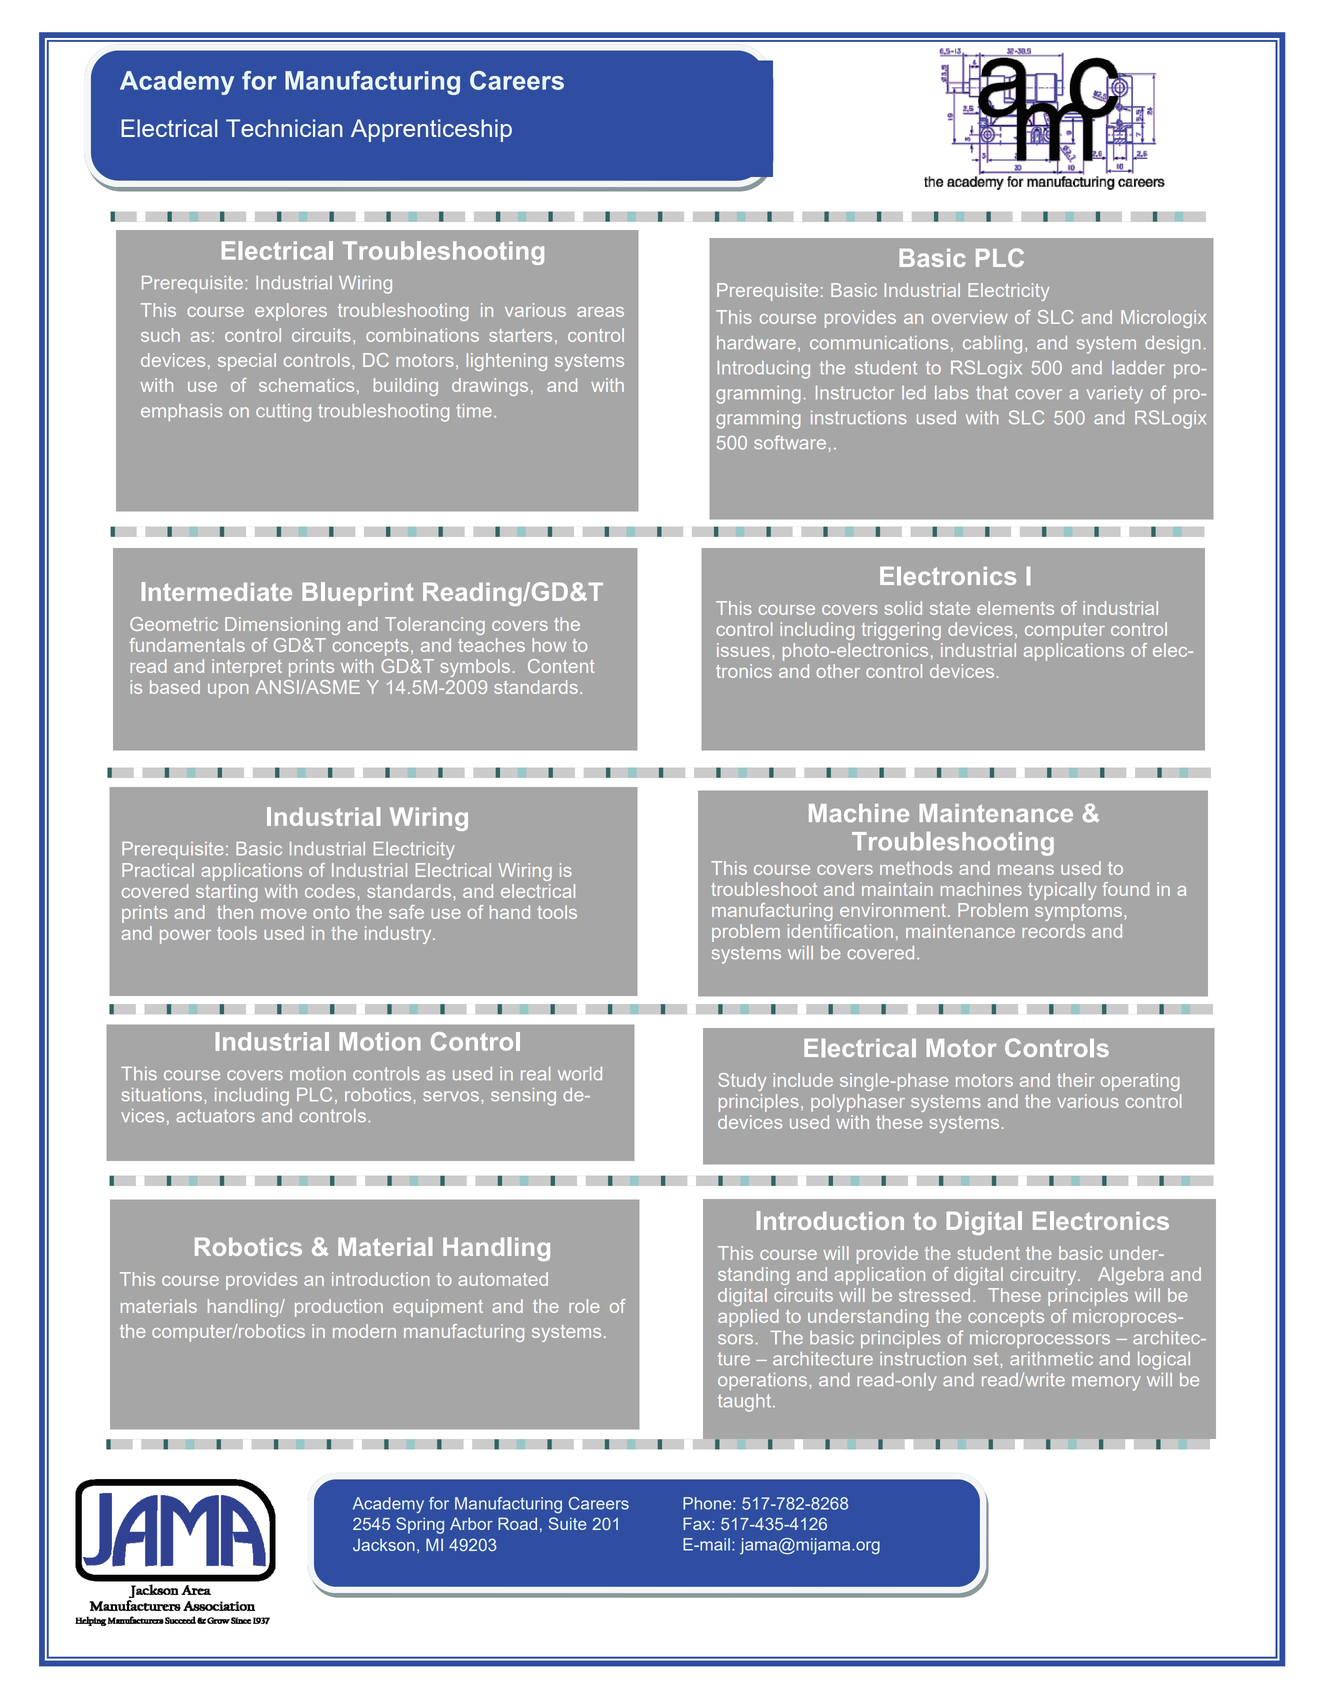  What do you see at coordinates (1015, 608) in the page?
I see `elements` at bounding box center [1015, 608].
